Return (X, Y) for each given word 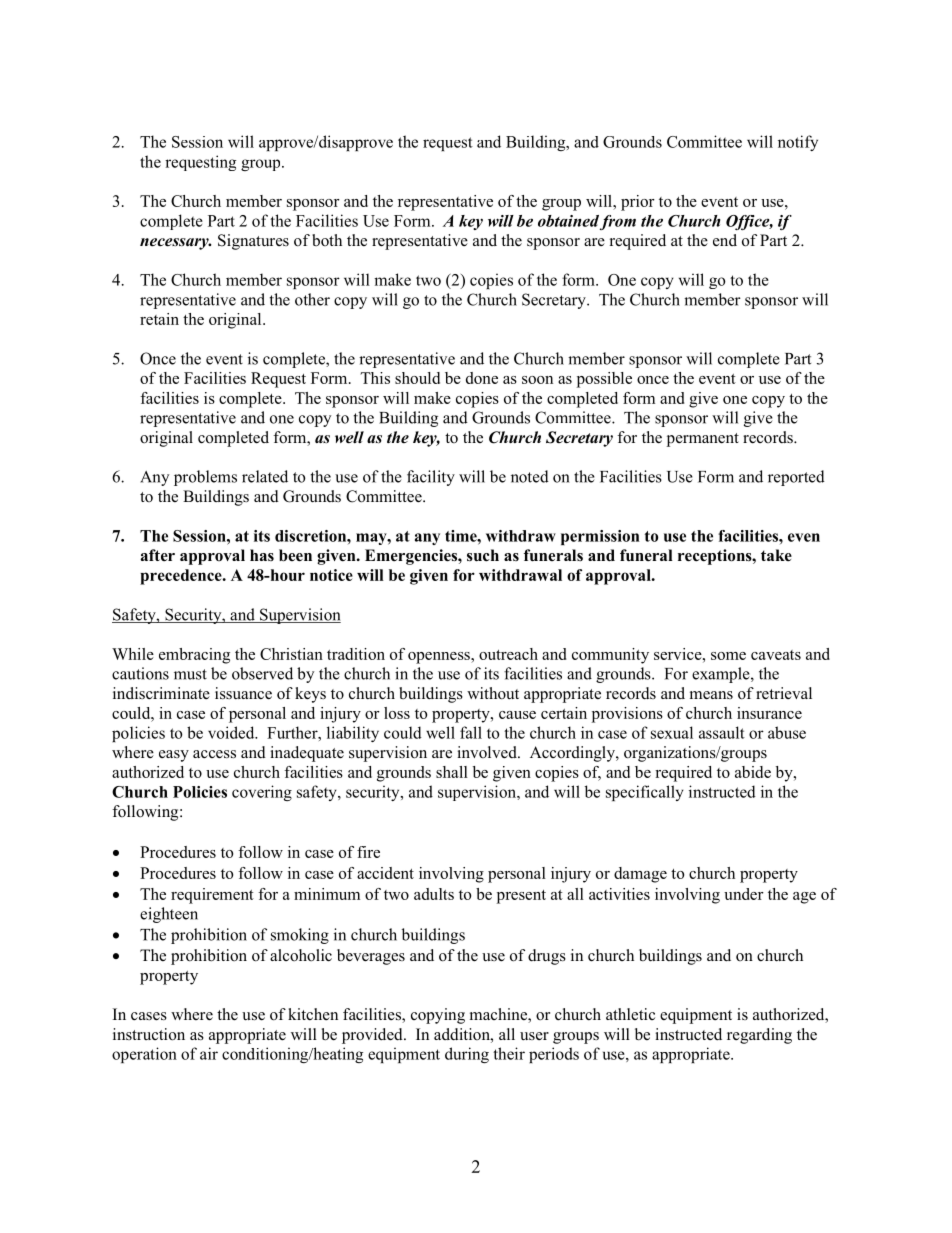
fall (471, 732)
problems (205, 478)
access (214, 754)
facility (431, 478)
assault (722, 732)
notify (798, 143)
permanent (703, 440)
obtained (568, 221)
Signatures (253, 242)
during (467, 1055)
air (209, 1053)
